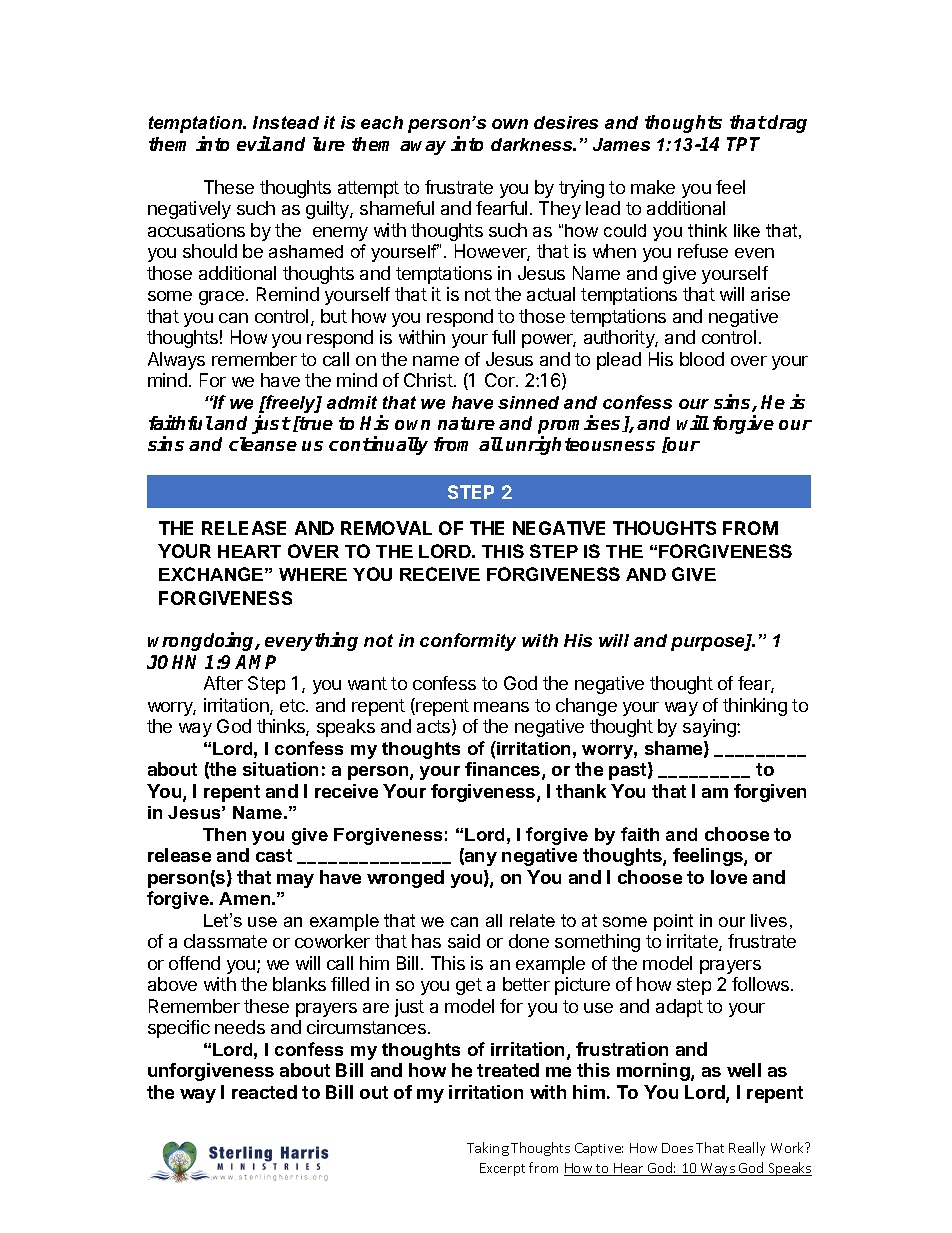 This image has height=1233, width=952. What do you see at coordinates (254, 143) in the image?
I see `evil` at bounding box center [254, 143].
